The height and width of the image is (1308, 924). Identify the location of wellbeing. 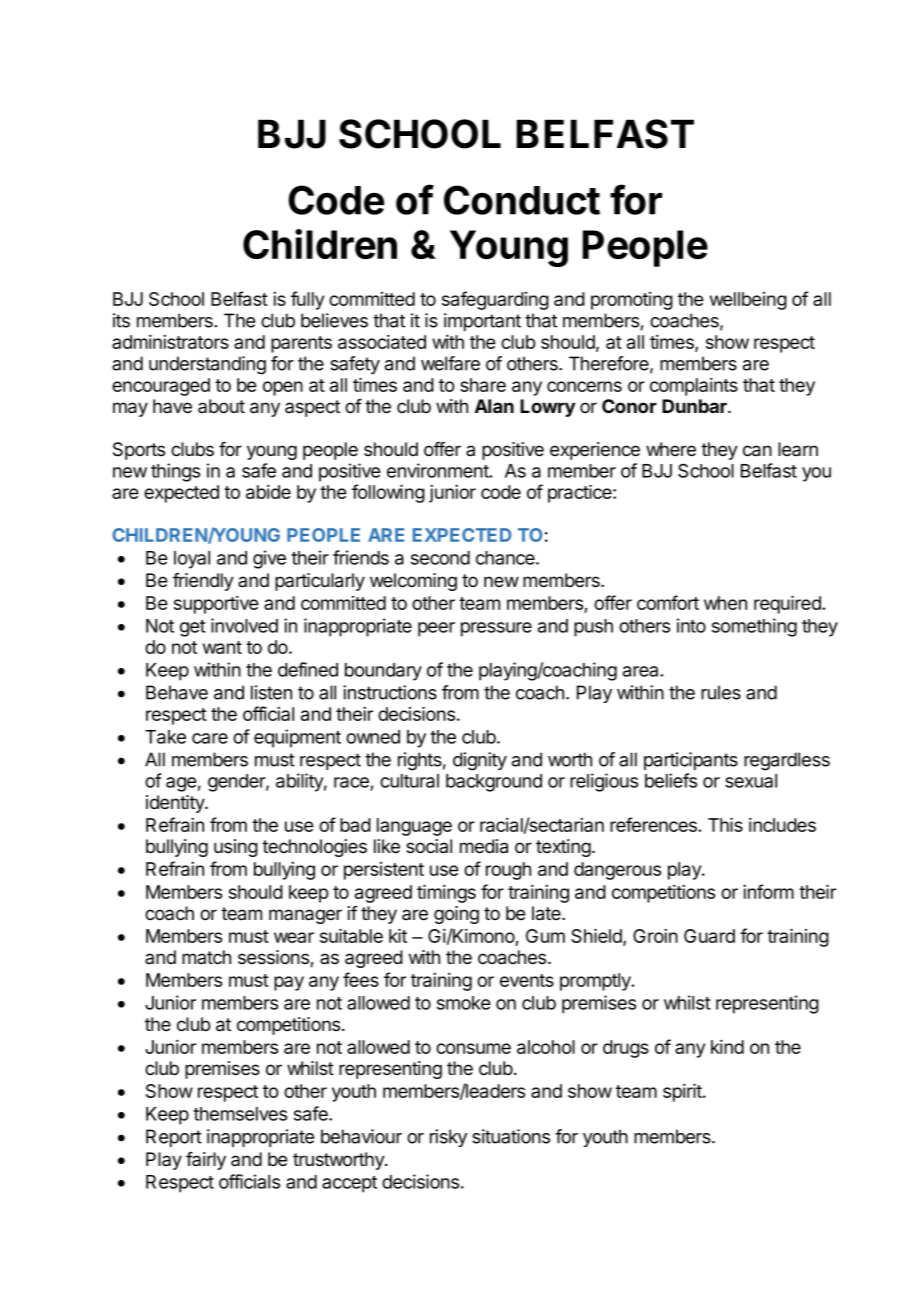
(748, 301).
